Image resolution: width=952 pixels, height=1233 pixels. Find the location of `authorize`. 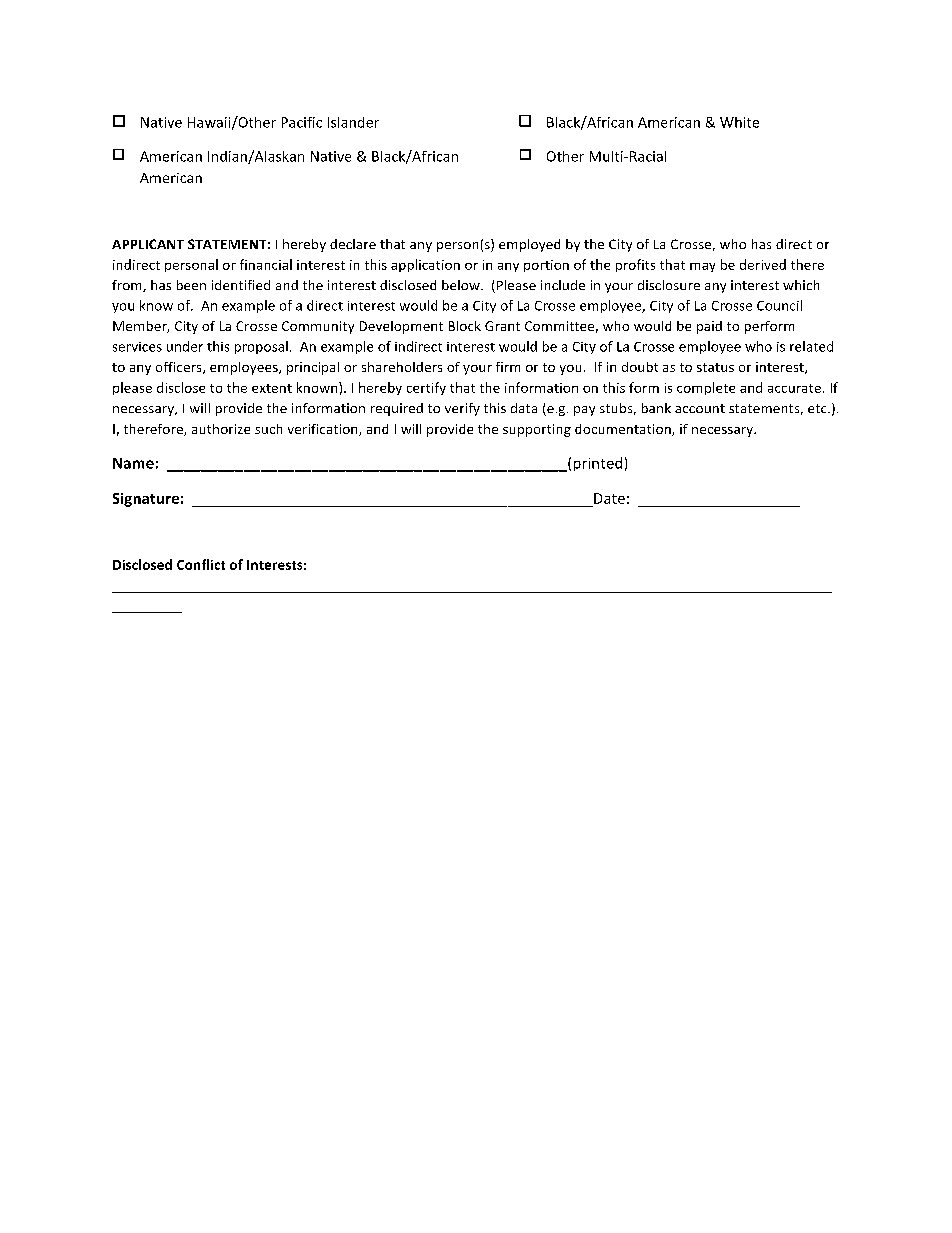

authorize is located at coordinates (221, 429).
